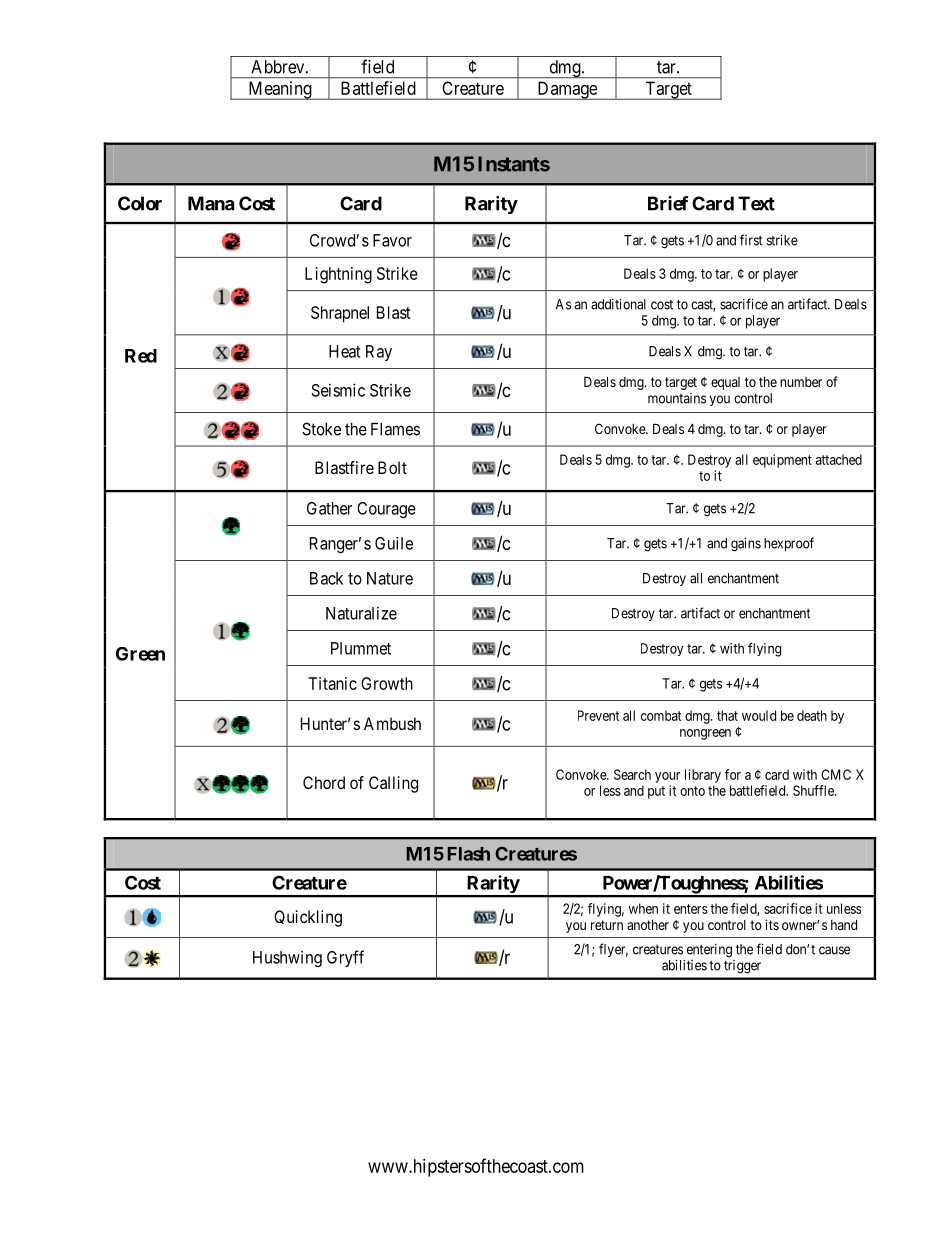  I want to click on Titanic, so click(332, 683).
